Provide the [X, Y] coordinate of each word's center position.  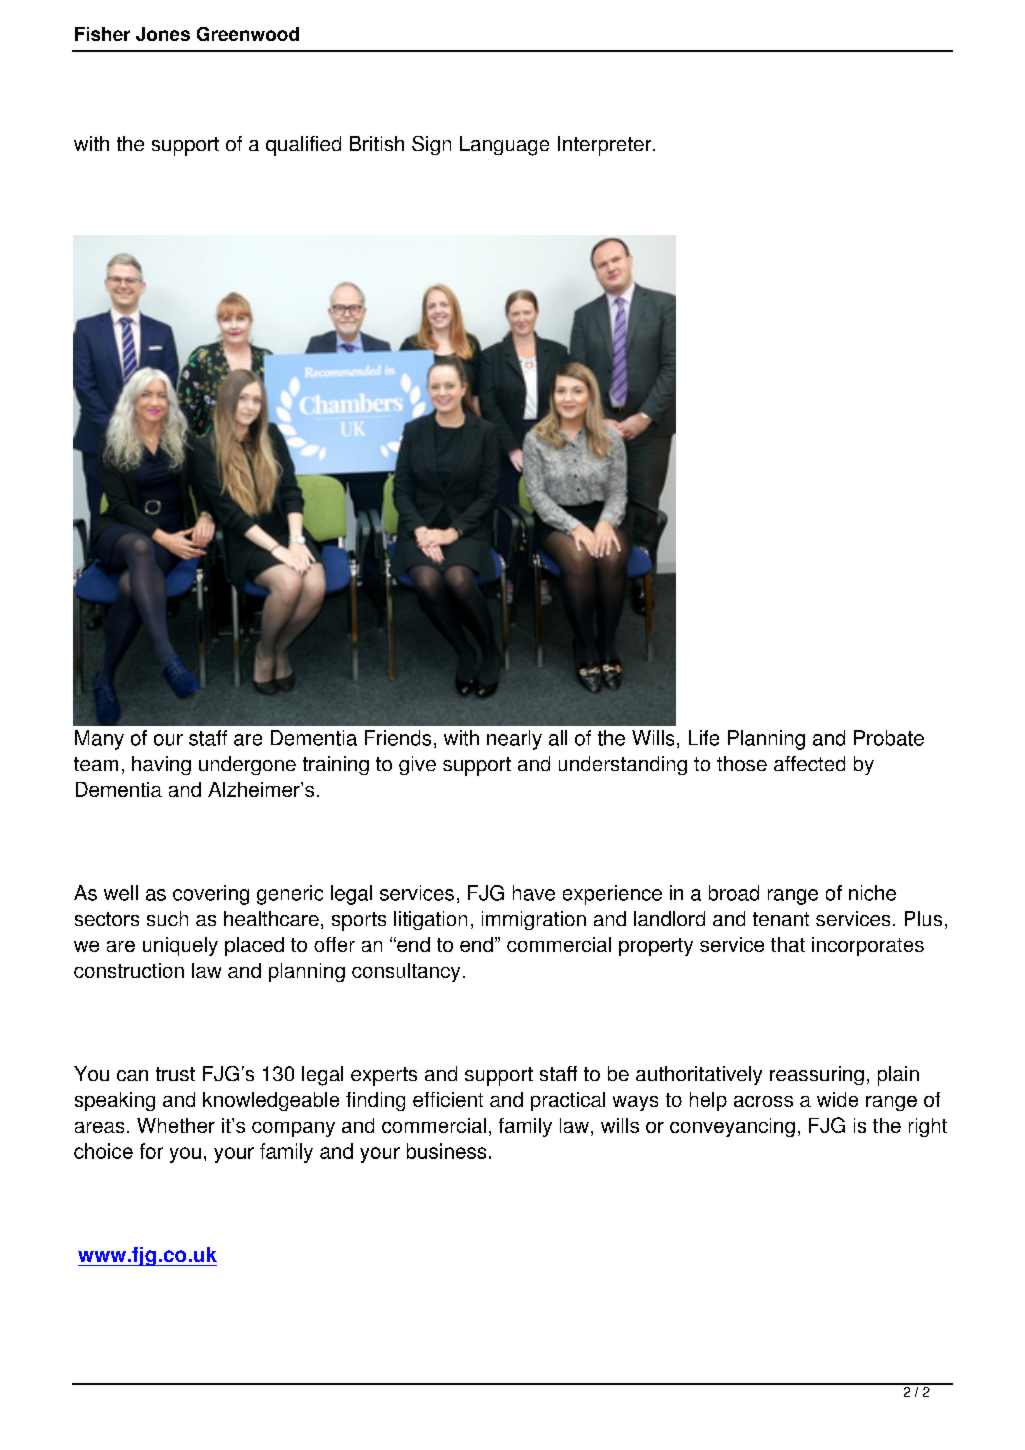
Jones [163, 34]
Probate [889, 738]
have [534, 893]
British [377, 143]
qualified [303, 146]
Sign [431, 145]
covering [211, 895]
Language [504, 146]
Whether [176, 1125]
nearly [514, 740]
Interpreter [606, 146]
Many [99, 740]
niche [872, 893]
